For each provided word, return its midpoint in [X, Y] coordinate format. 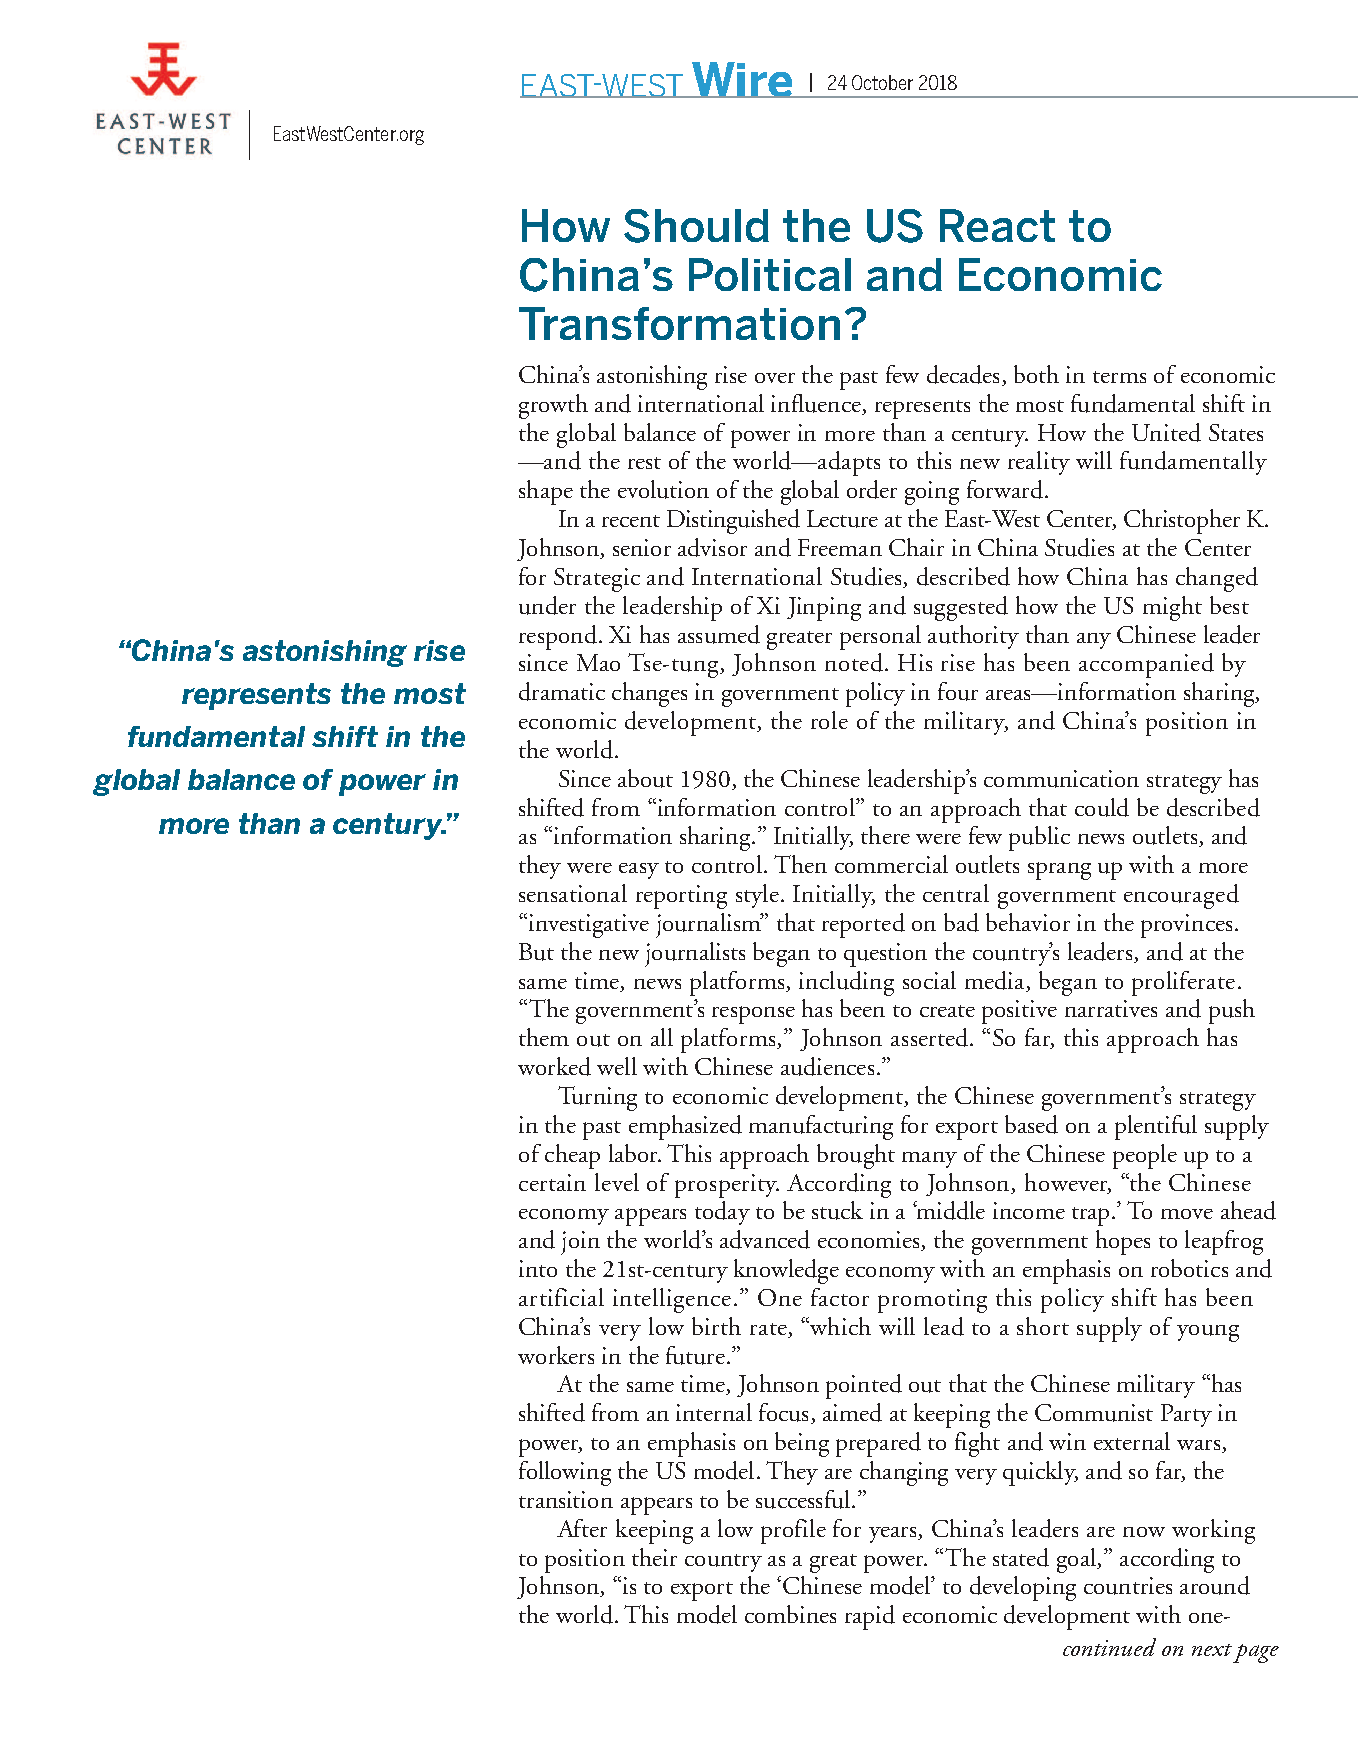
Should [696, 226]
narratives [1111, 1008]
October [882, 82]
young [1208, 1333]
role [829, 720]
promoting [932, 1301]
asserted [931, 1037]
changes [649, 694]
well [617, 1066]
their [654, 1557]
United [1166, 432]
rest [644, 463]
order [872, 489]
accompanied [1146, 665]
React [997, 225]
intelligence [672, 1300]
